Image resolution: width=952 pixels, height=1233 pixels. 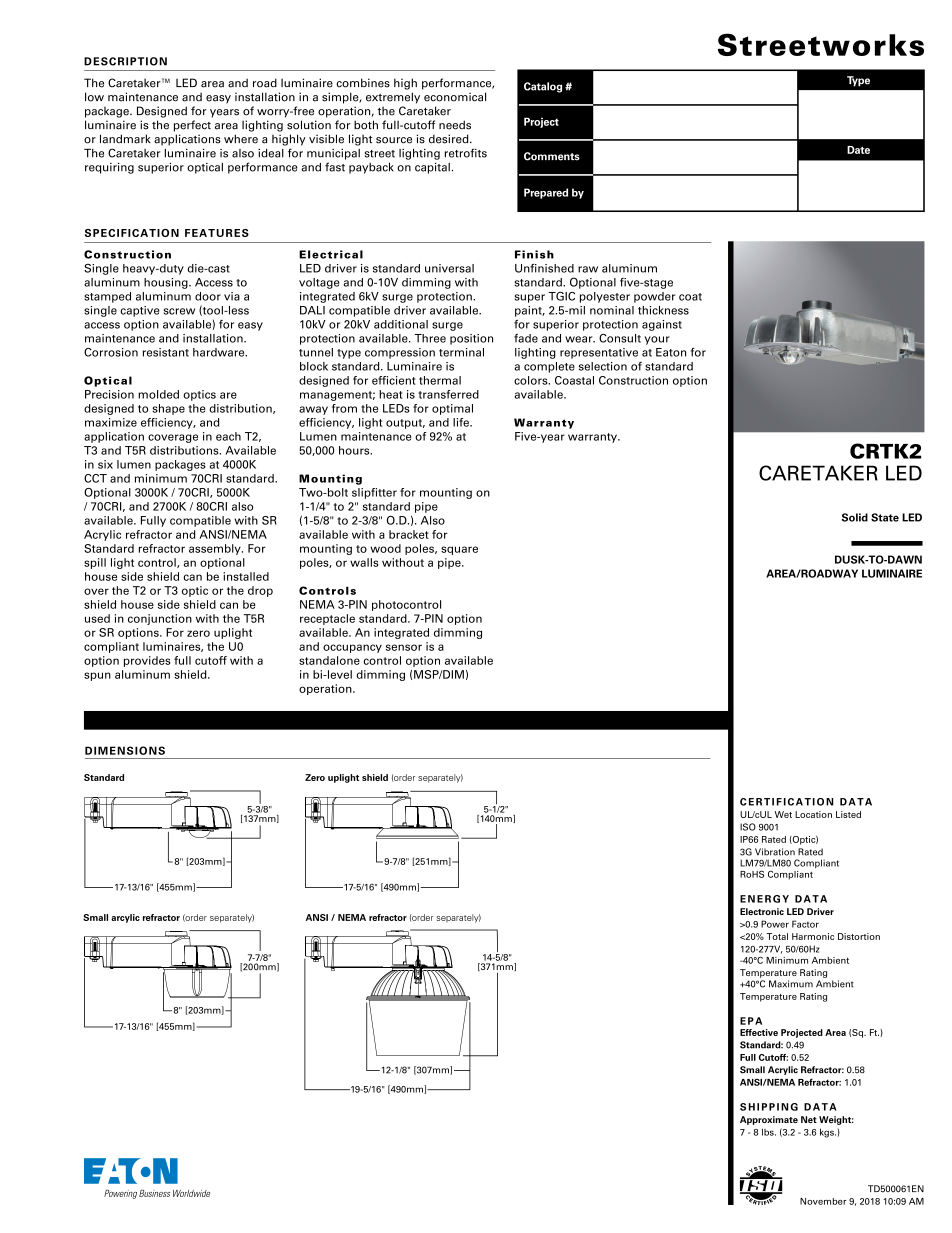 What do you see at coordinates (858, 150) in the screenshot?
I see `Date` at bounding box center [858, 150].
